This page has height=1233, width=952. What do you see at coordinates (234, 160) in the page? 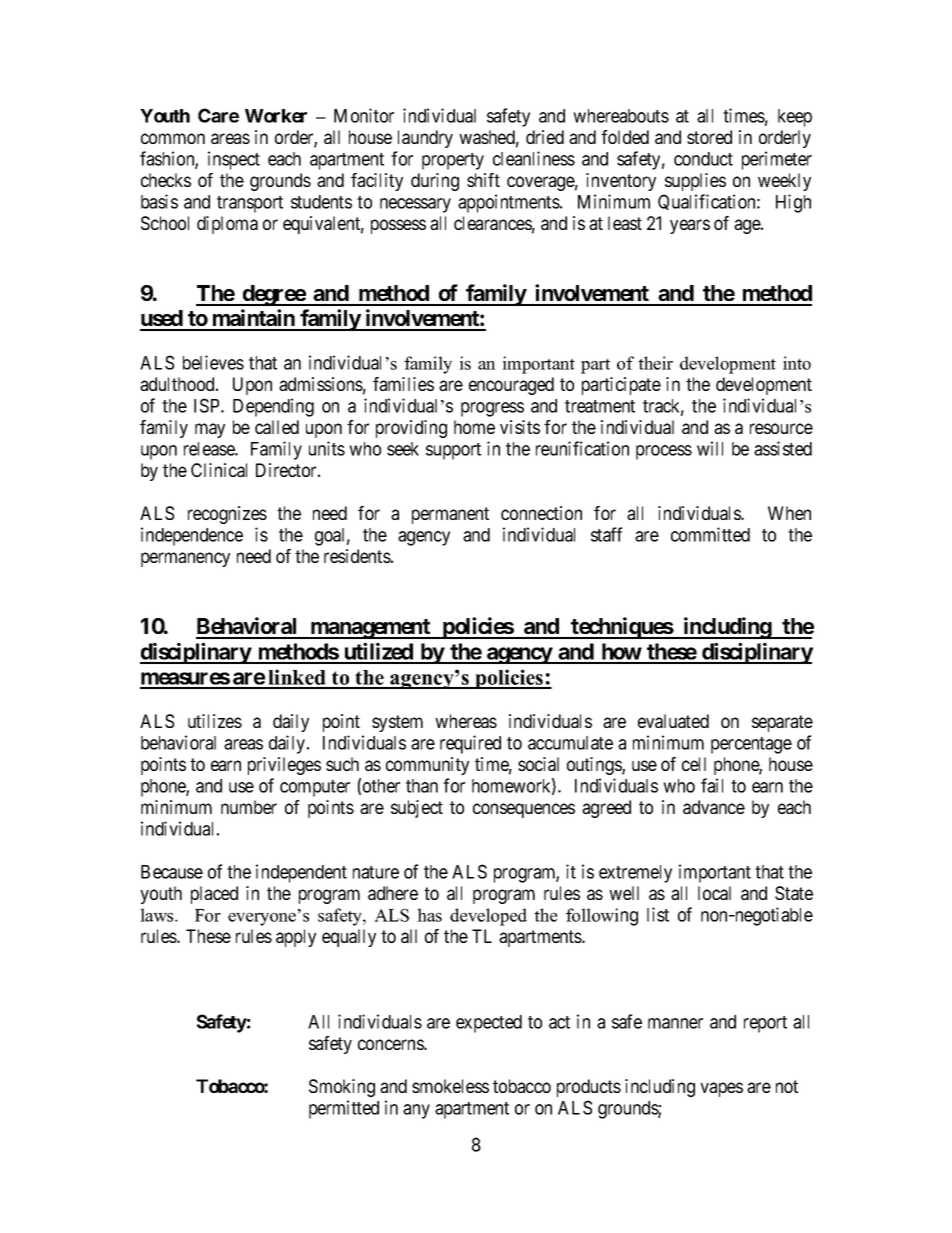
I see `inspect` at bounding box center [234, 160].
